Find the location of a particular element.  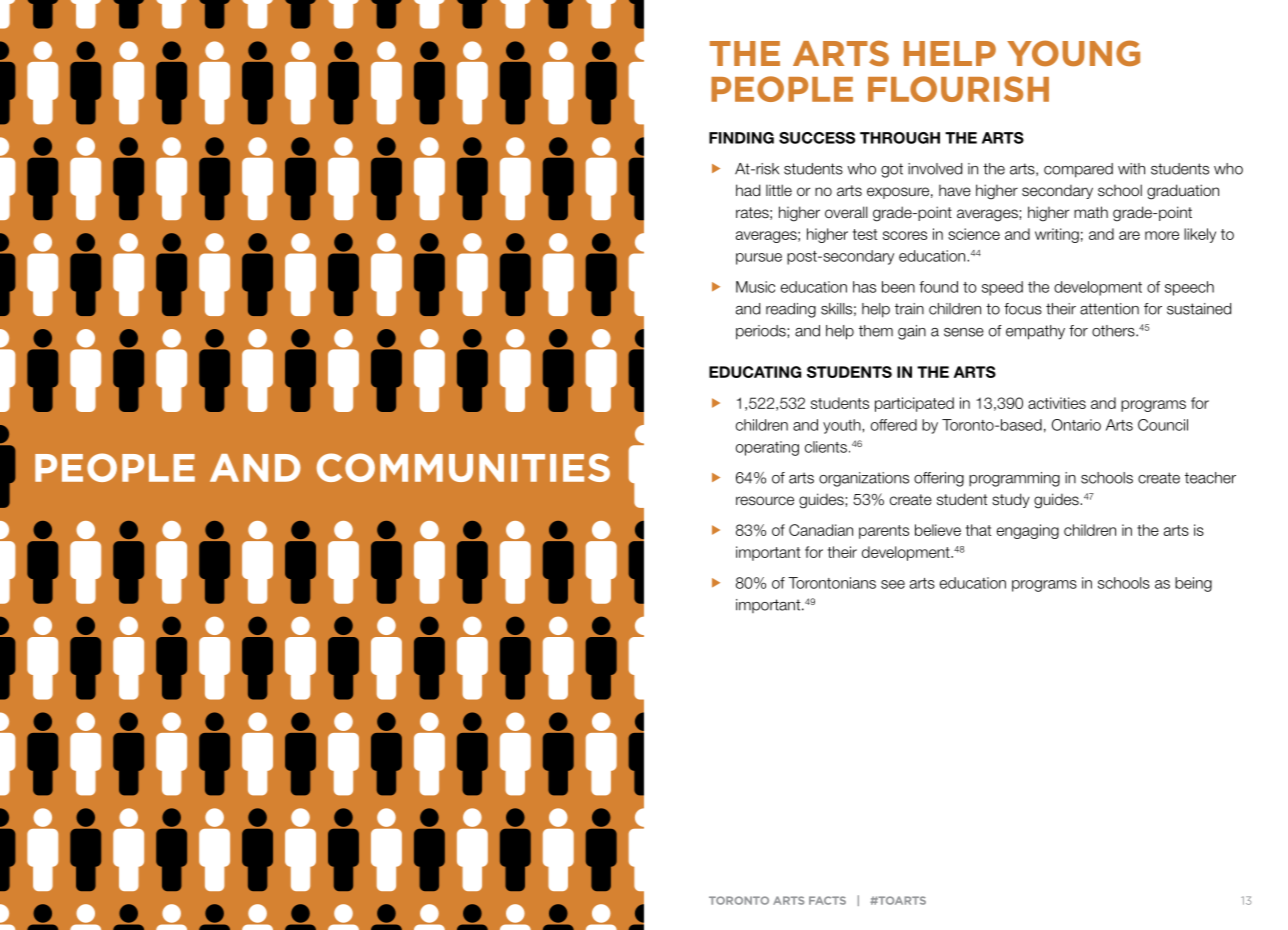

see is located at coordinates (893, 584).
